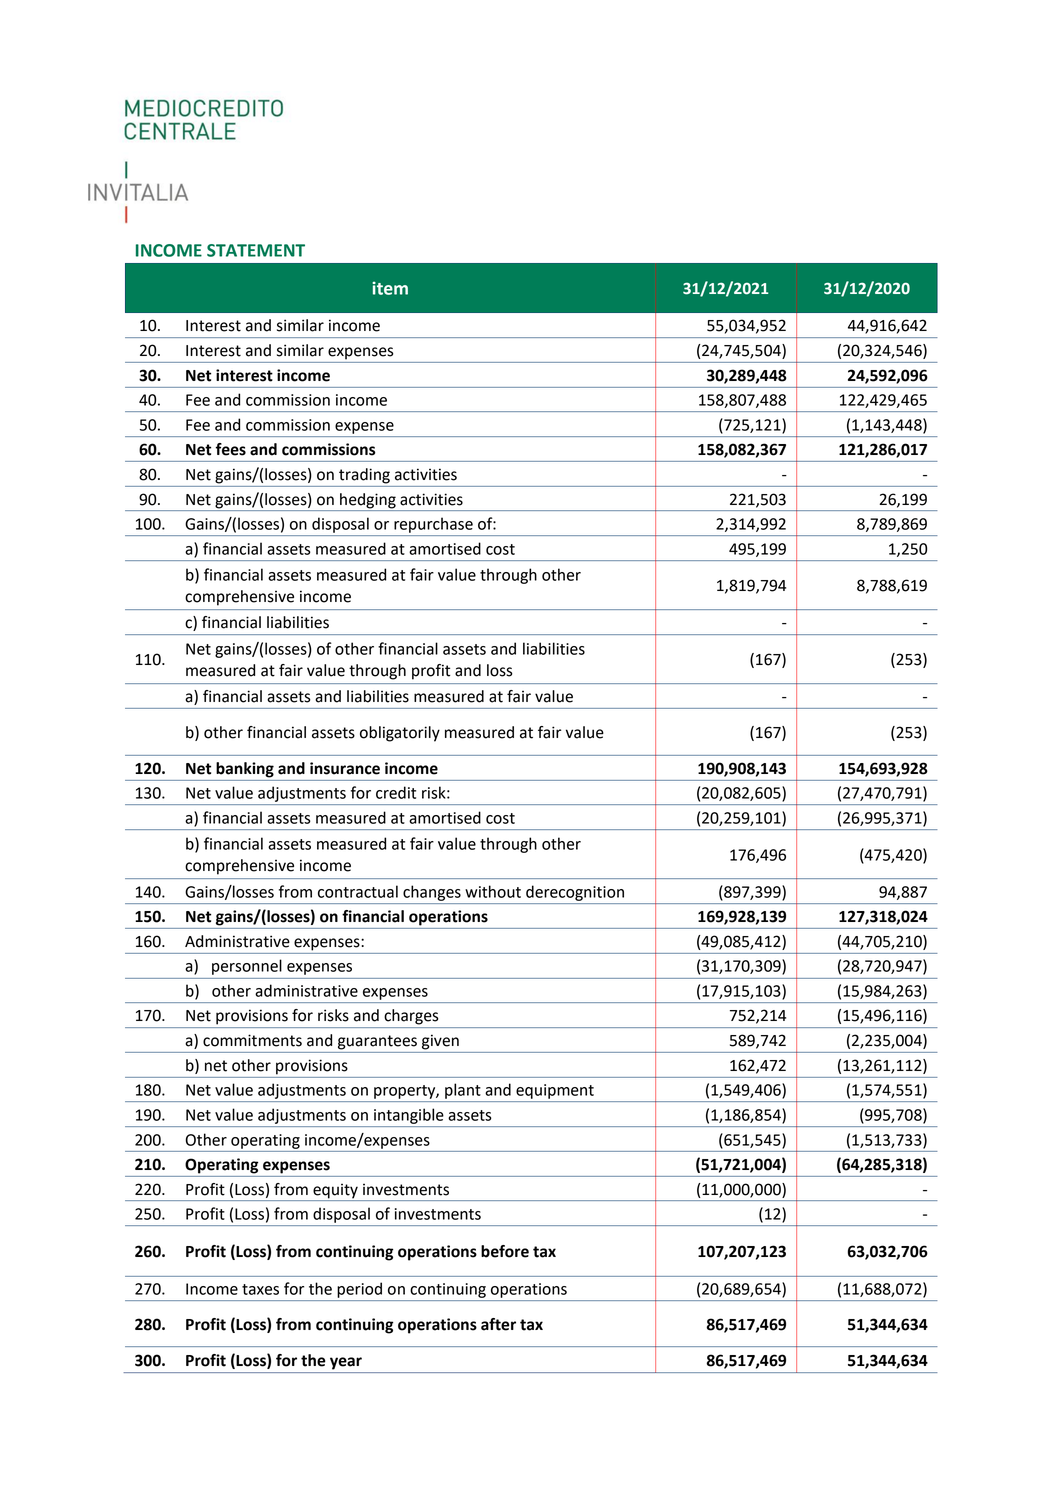 The width and height of the screenshot is (1049, 1485). I want to click on taxes, so click(260, 1289).
